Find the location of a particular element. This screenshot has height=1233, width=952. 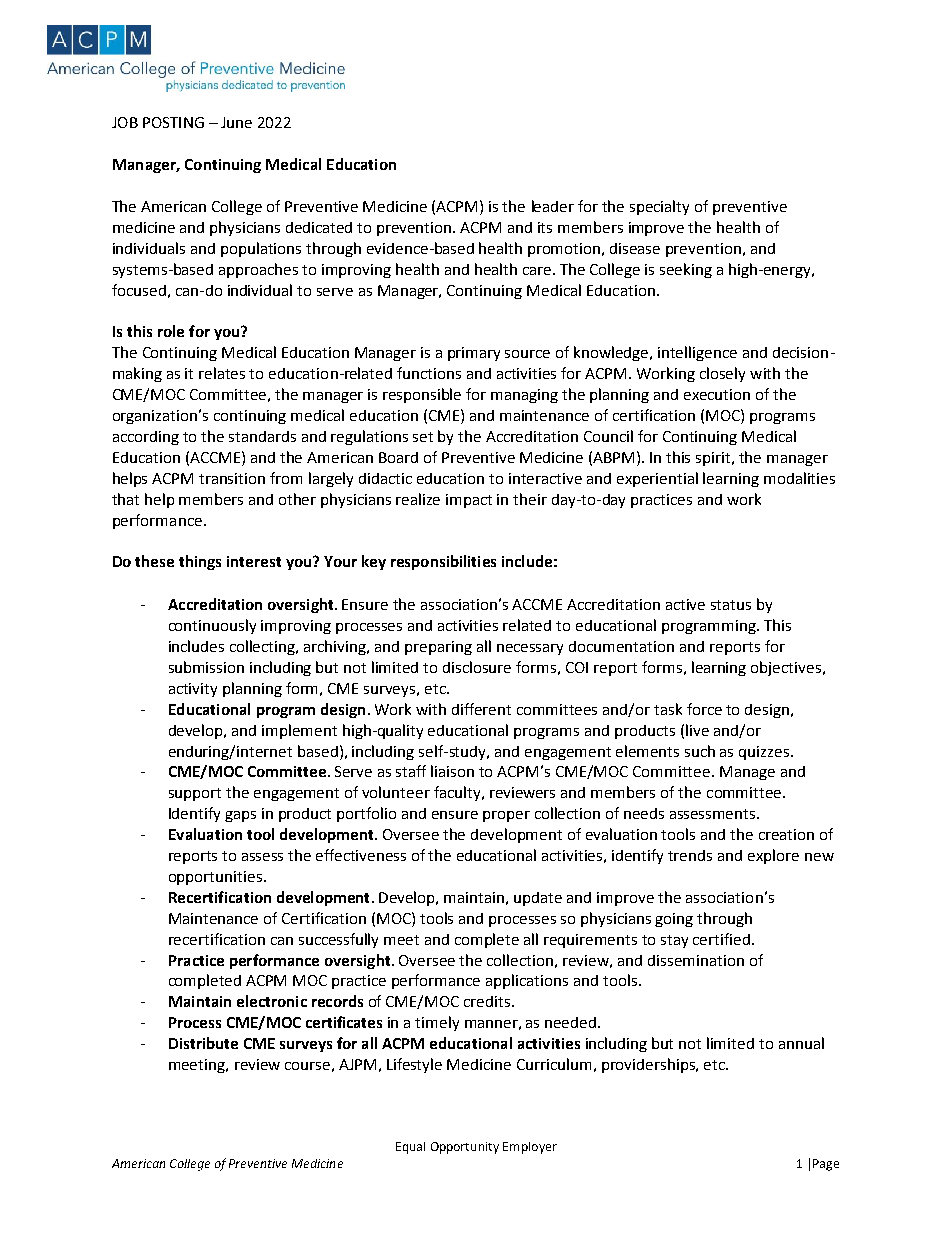

status is located at coordinates (731, 605).
